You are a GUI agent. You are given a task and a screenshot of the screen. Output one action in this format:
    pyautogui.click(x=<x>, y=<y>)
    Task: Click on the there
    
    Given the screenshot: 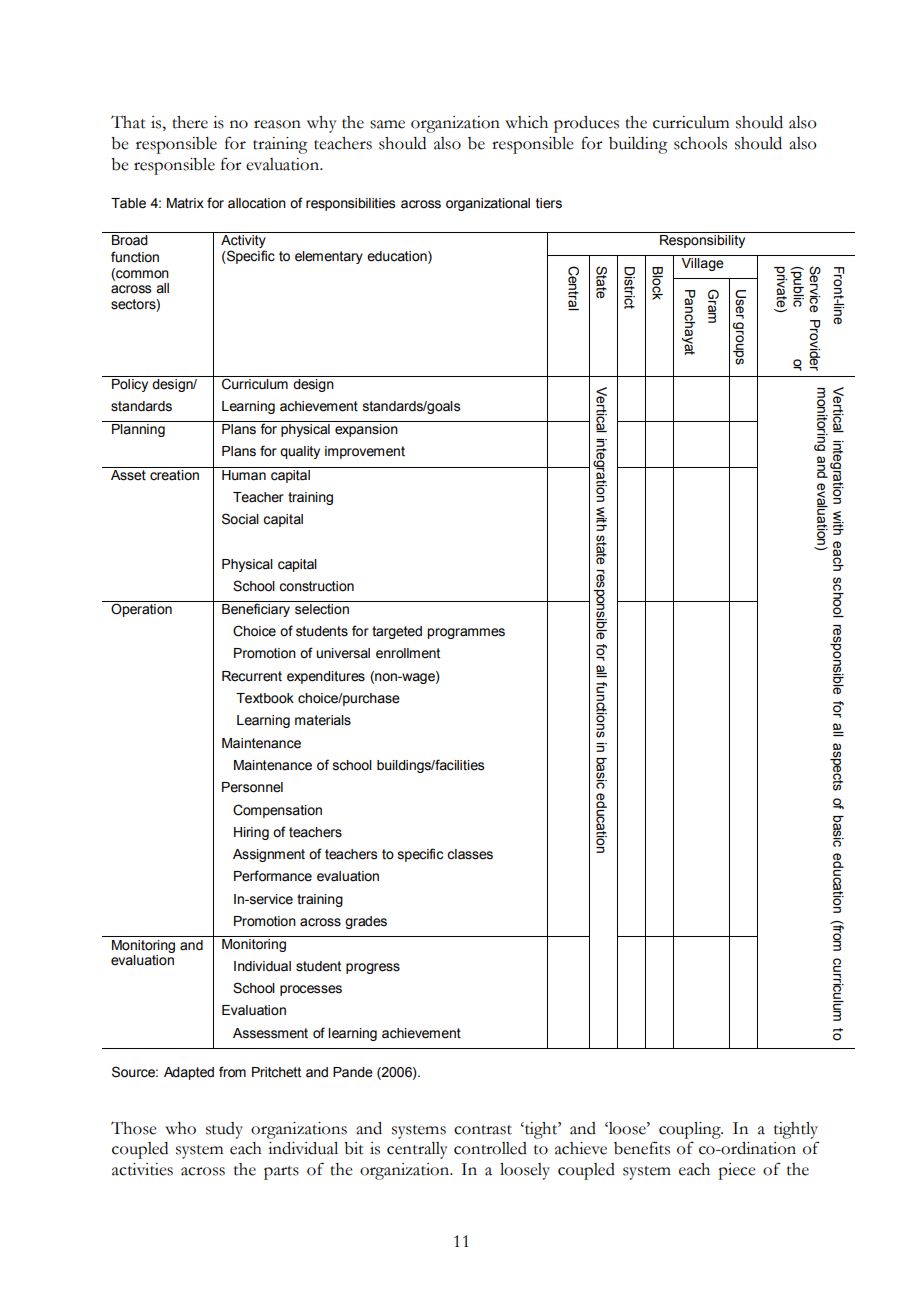 What is the action you would take?
    pyautogui.click(x=190, y=122)
